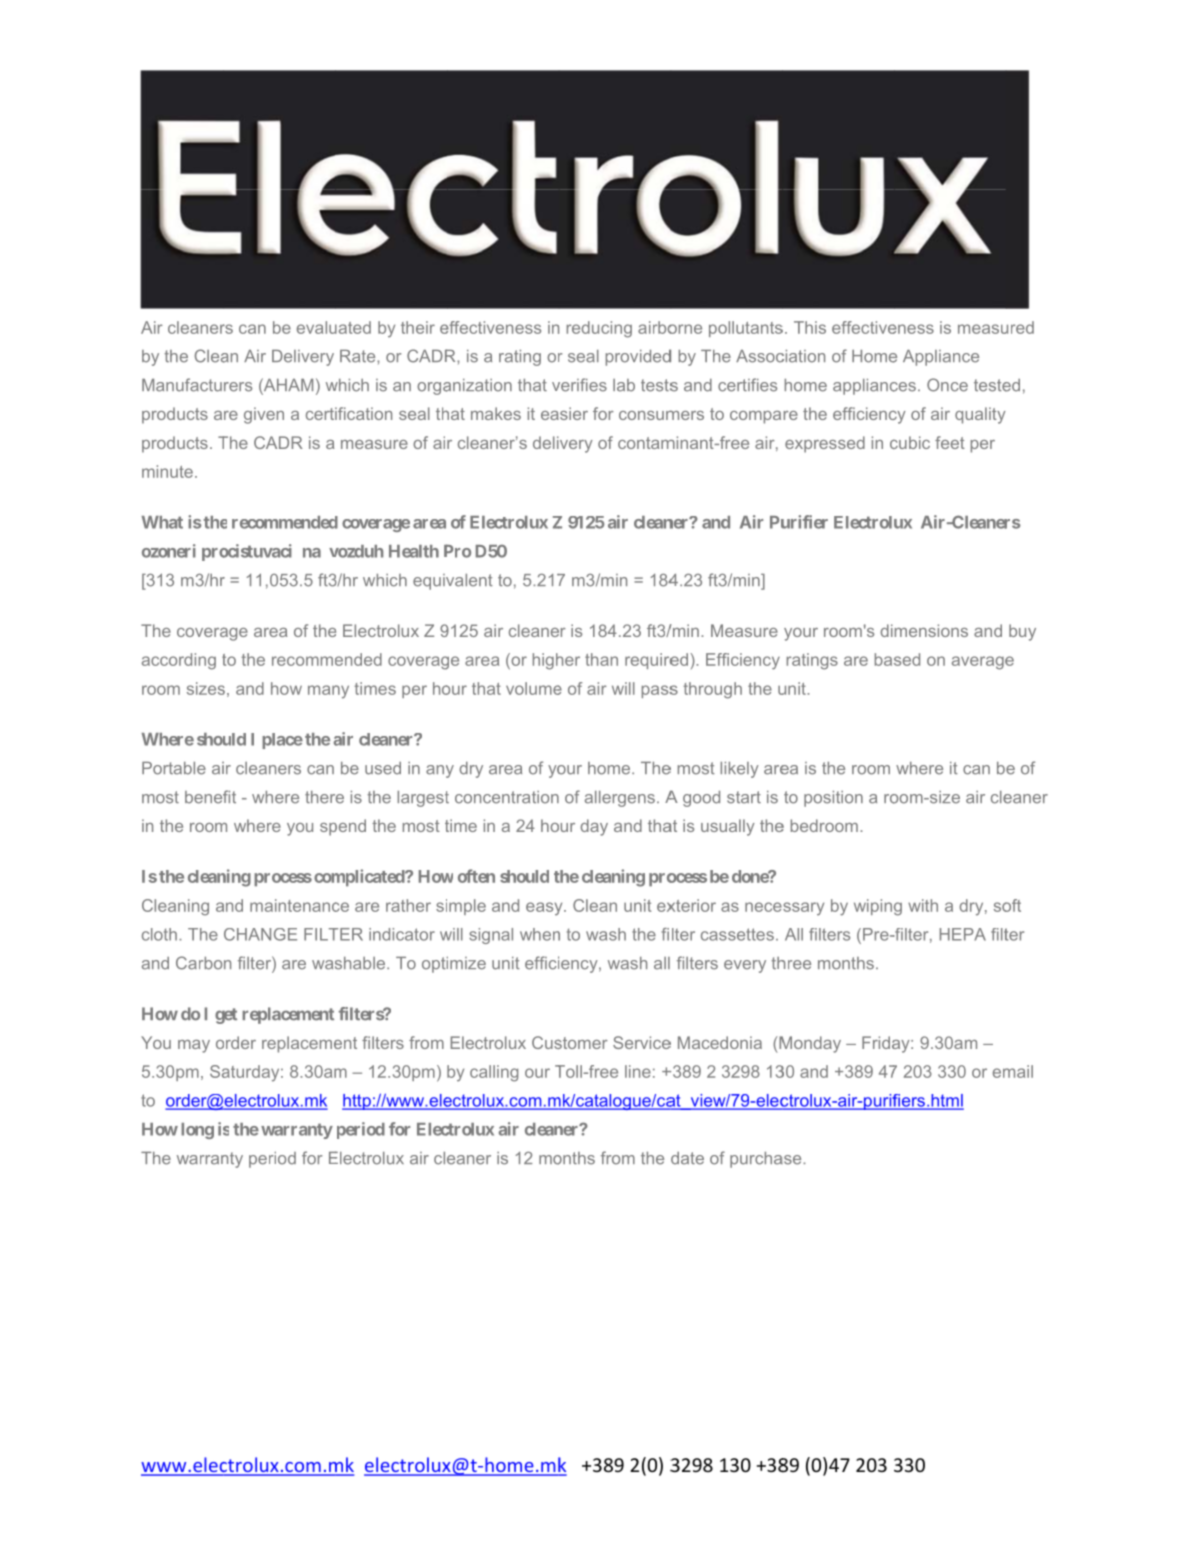  Describe the element at coordinates (197, 1131) in the screenshot. I see `long` at that location.
